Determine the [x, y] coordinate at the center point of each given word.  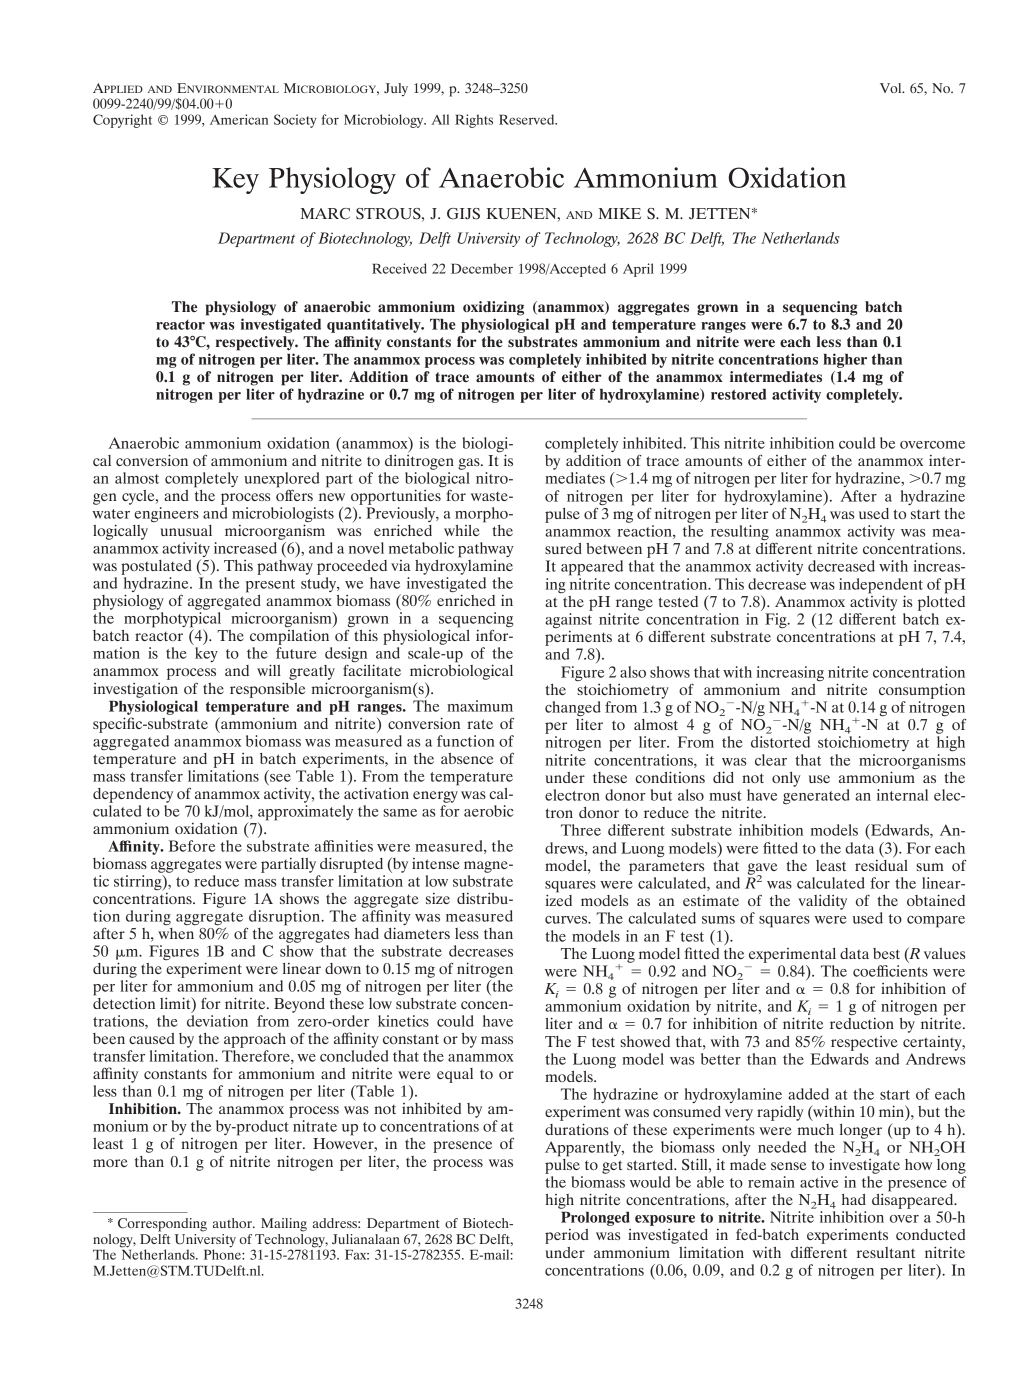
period [567, 1236]
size [438, 898]
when [176, 933]
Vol [892, 88]
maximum [480, 706]
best [886, 953]
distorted [780, 742]
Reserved [528, 119]
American [239, 119]
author [233, 1223]
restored [738, 394]
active [819, 1182]
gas [470, 464]
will [269, 670]
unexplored [282, 481]
